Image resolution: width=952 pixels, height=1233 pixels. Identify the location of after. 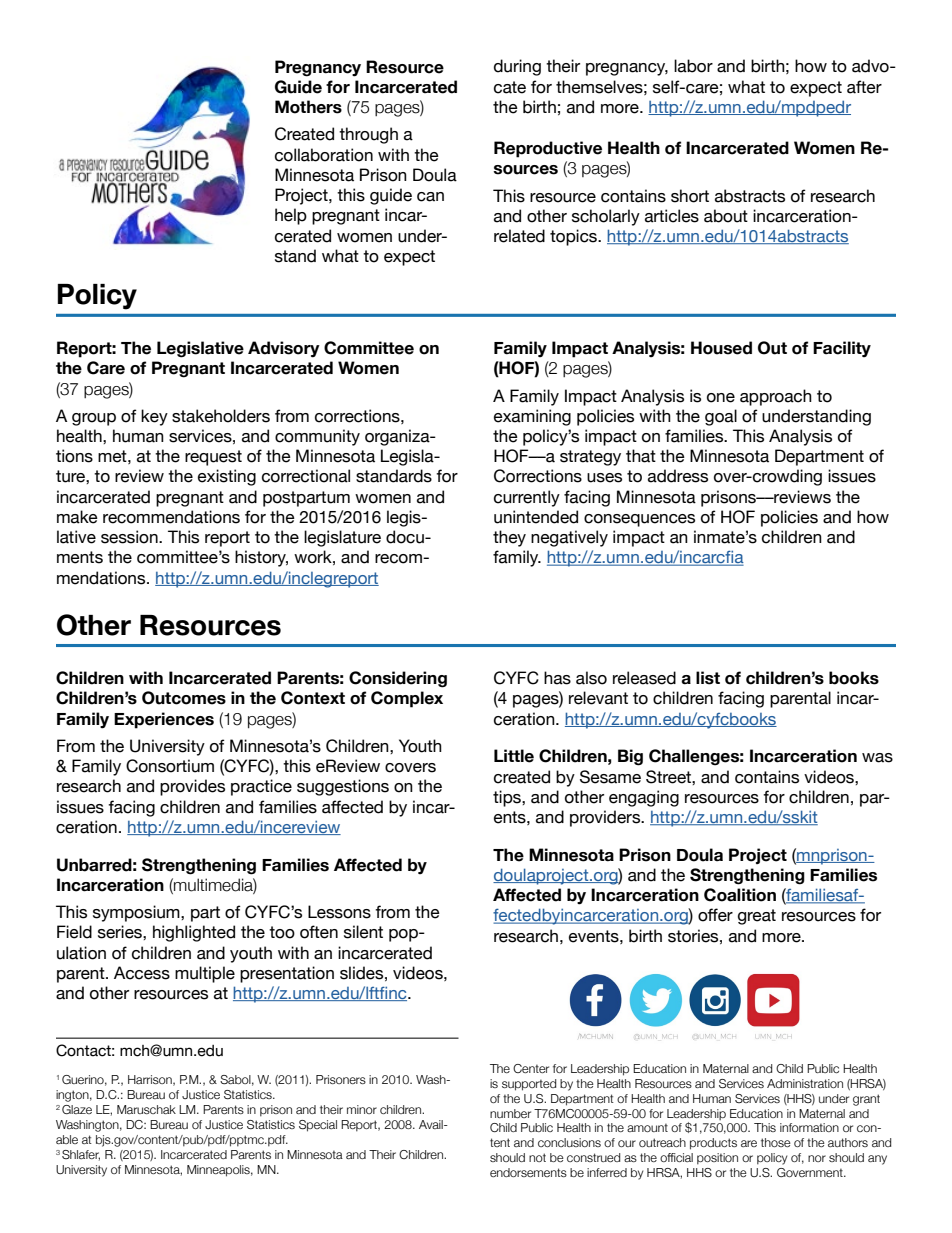
(864, 87).
